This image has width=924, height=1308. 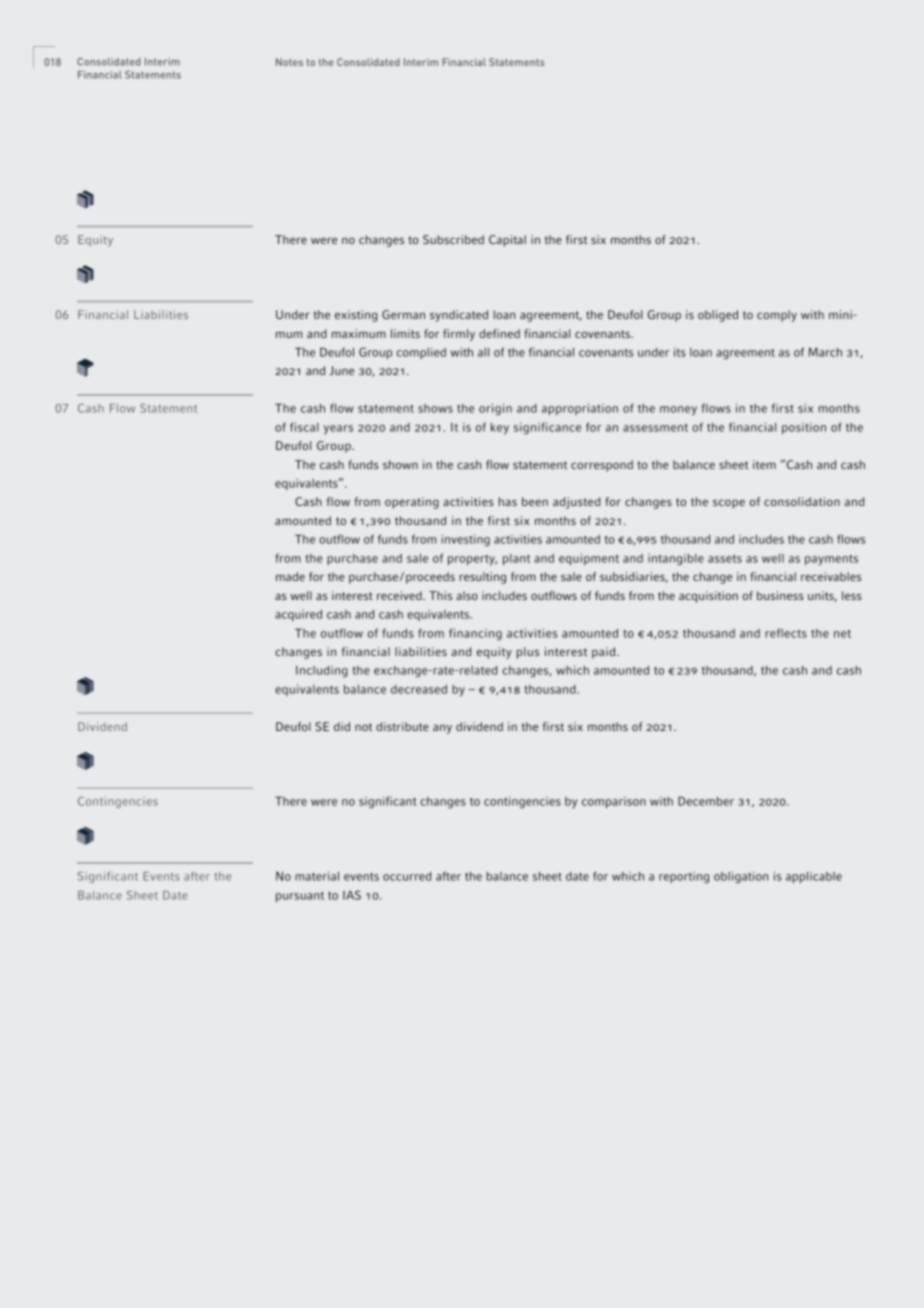 I want to click on IAS, so click(x=352, y=895).
